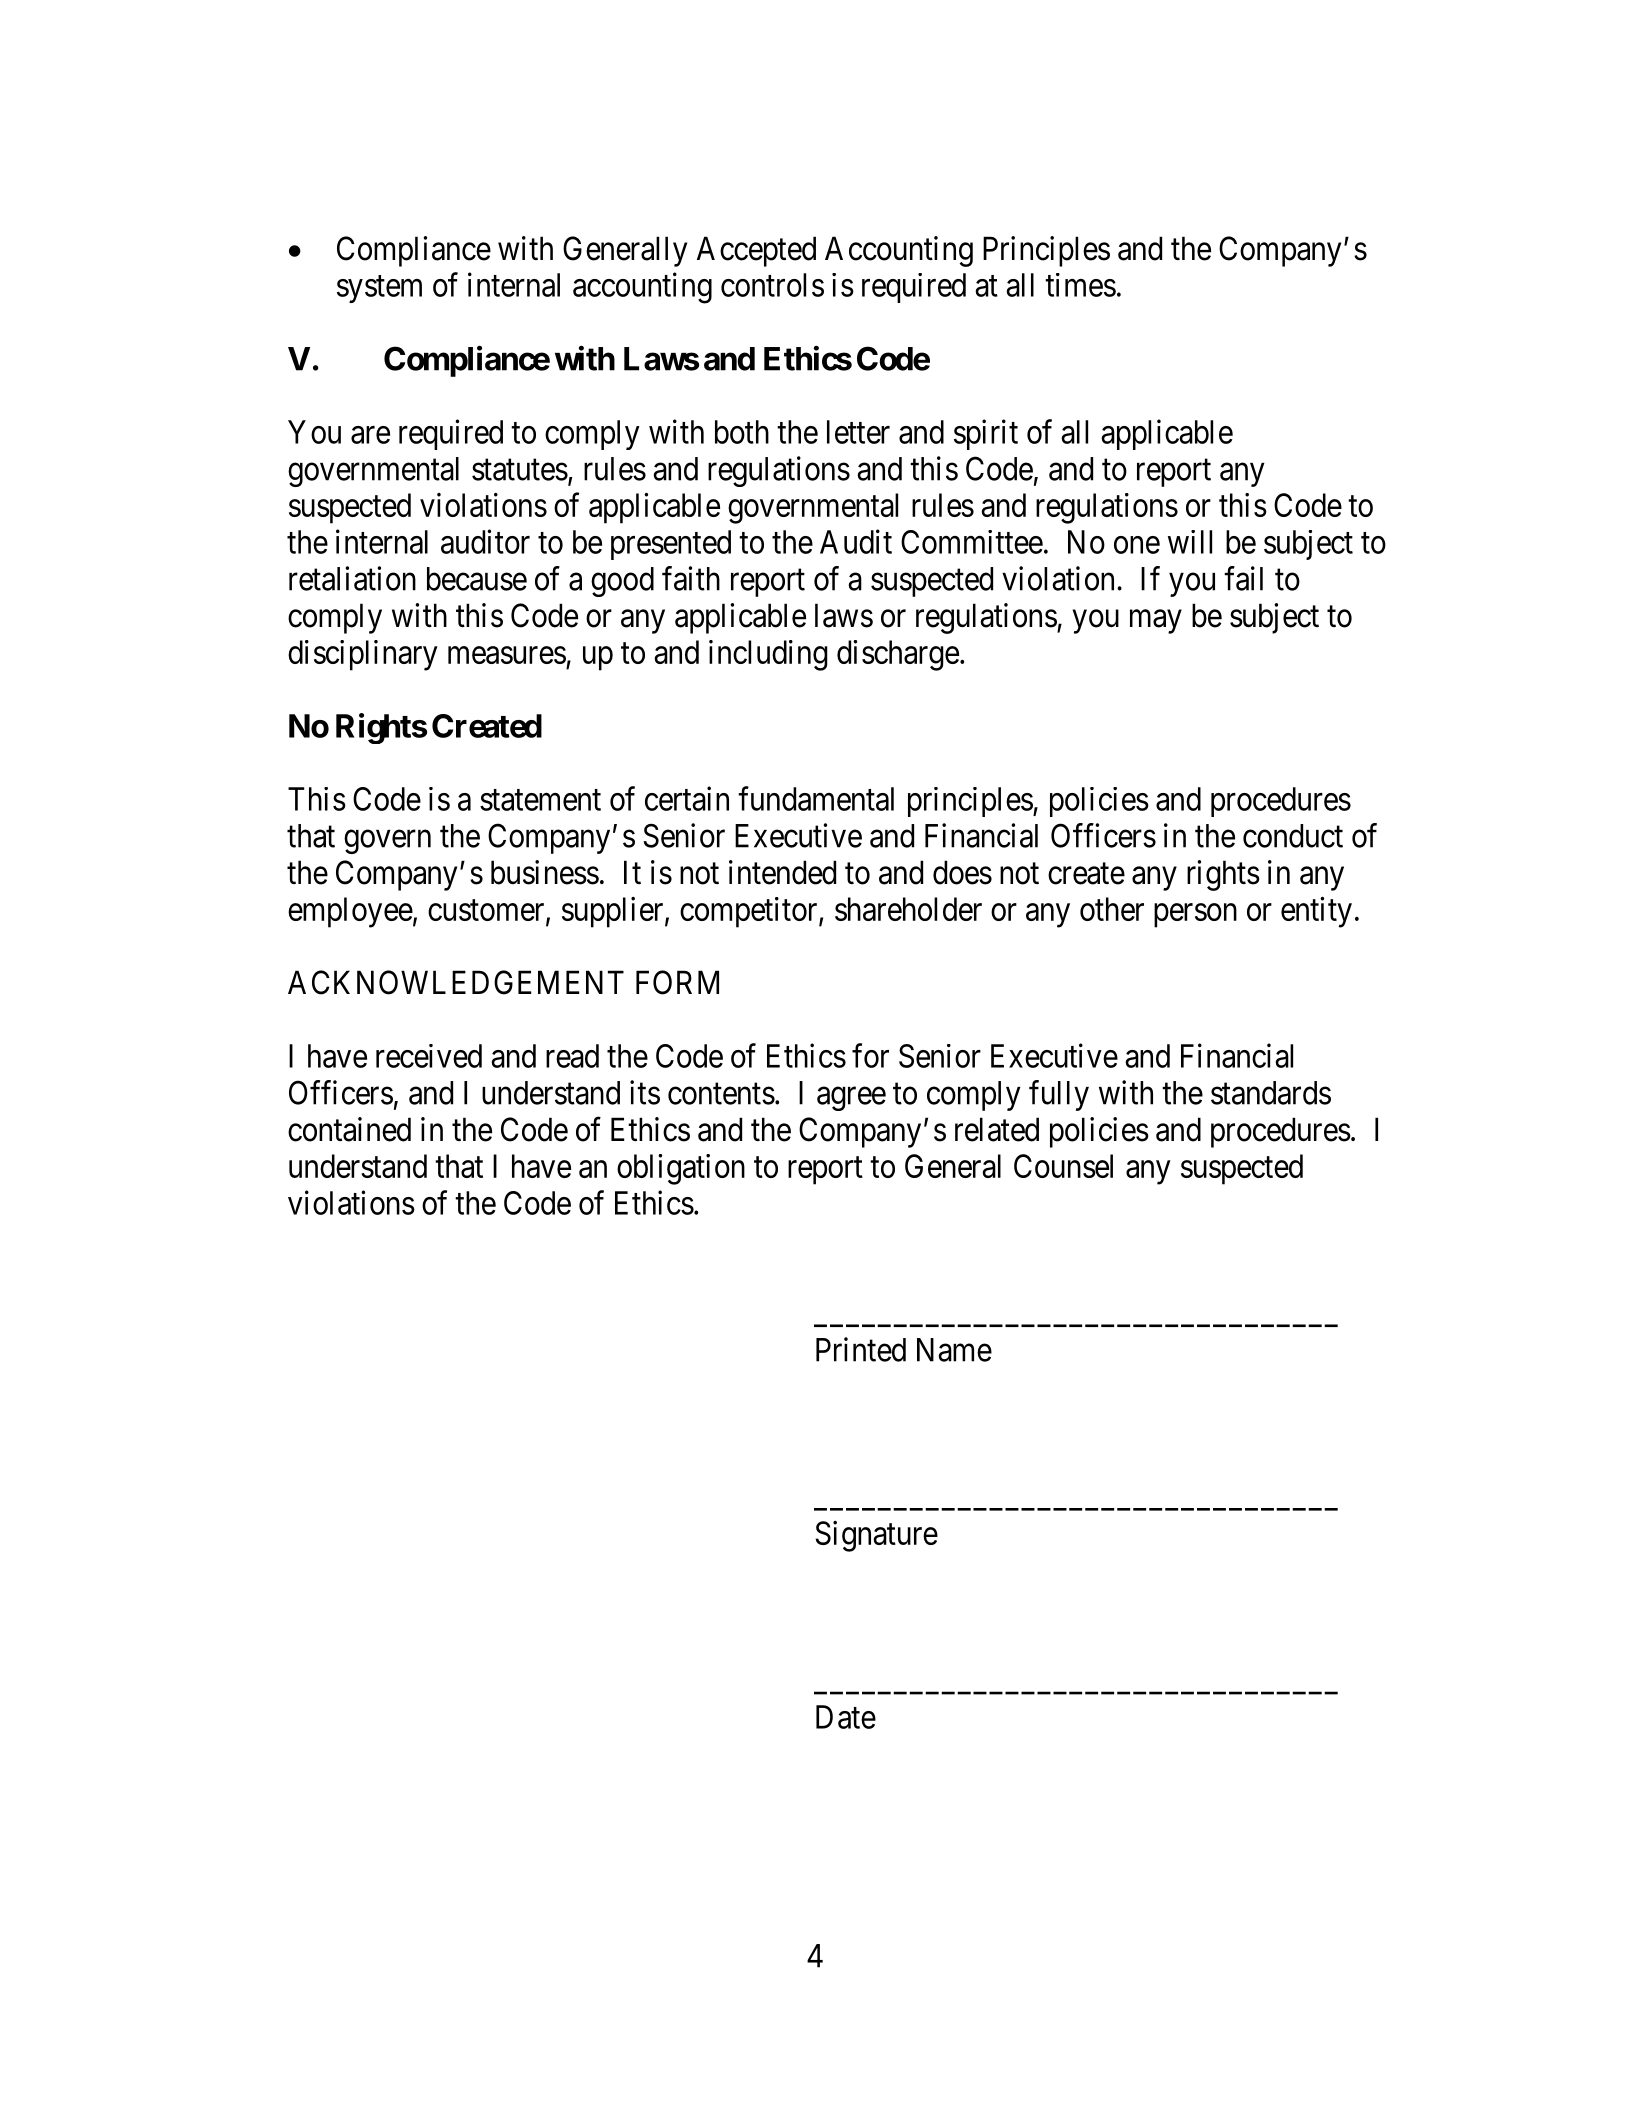 The height and width of the document is (2107, 1628). Describe the element at coordinates (876, 1536) in the document. I see `Signature` at that location.
